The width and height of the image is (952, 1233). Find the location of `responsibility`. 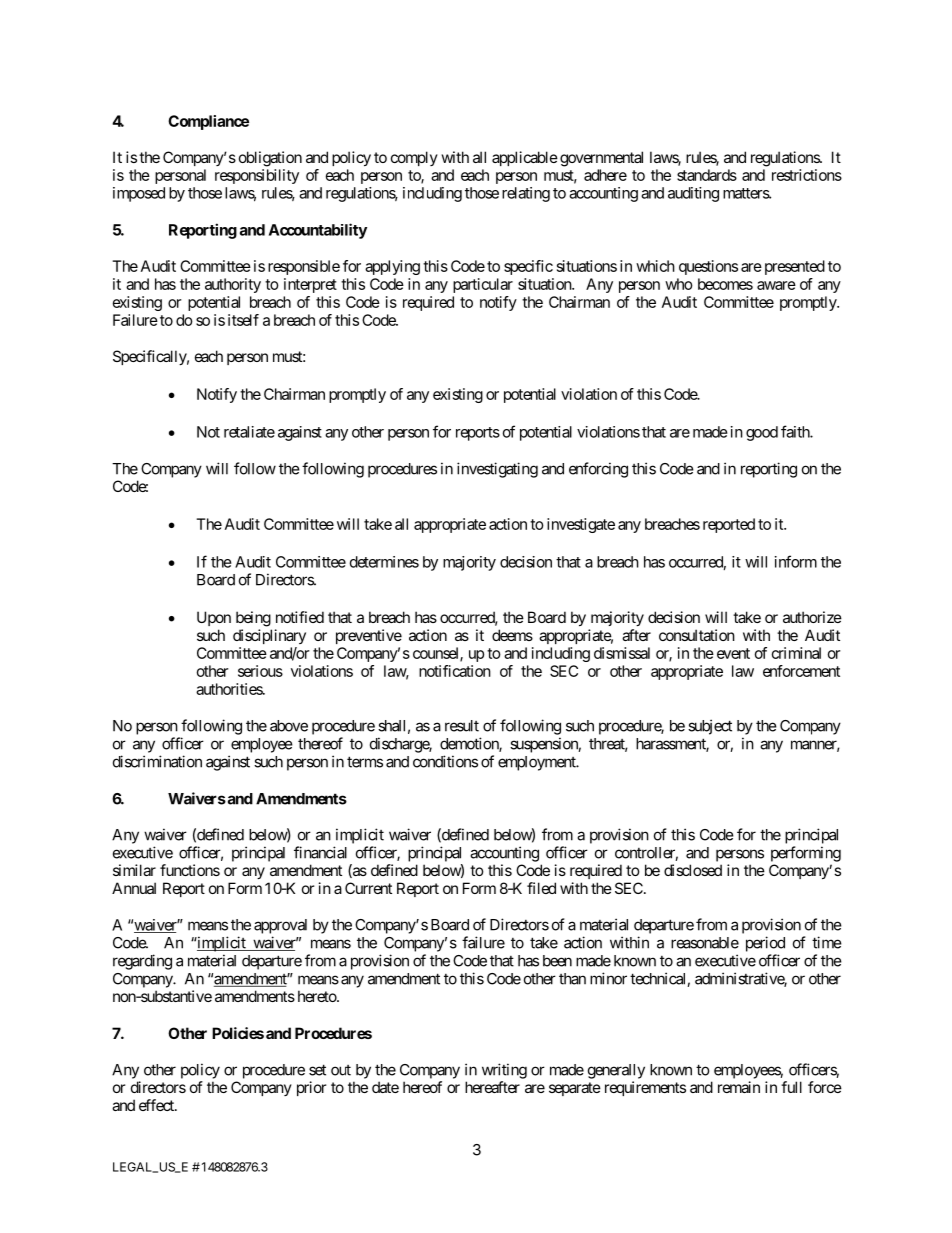

responsibility is located at coordinates (257, 176).
